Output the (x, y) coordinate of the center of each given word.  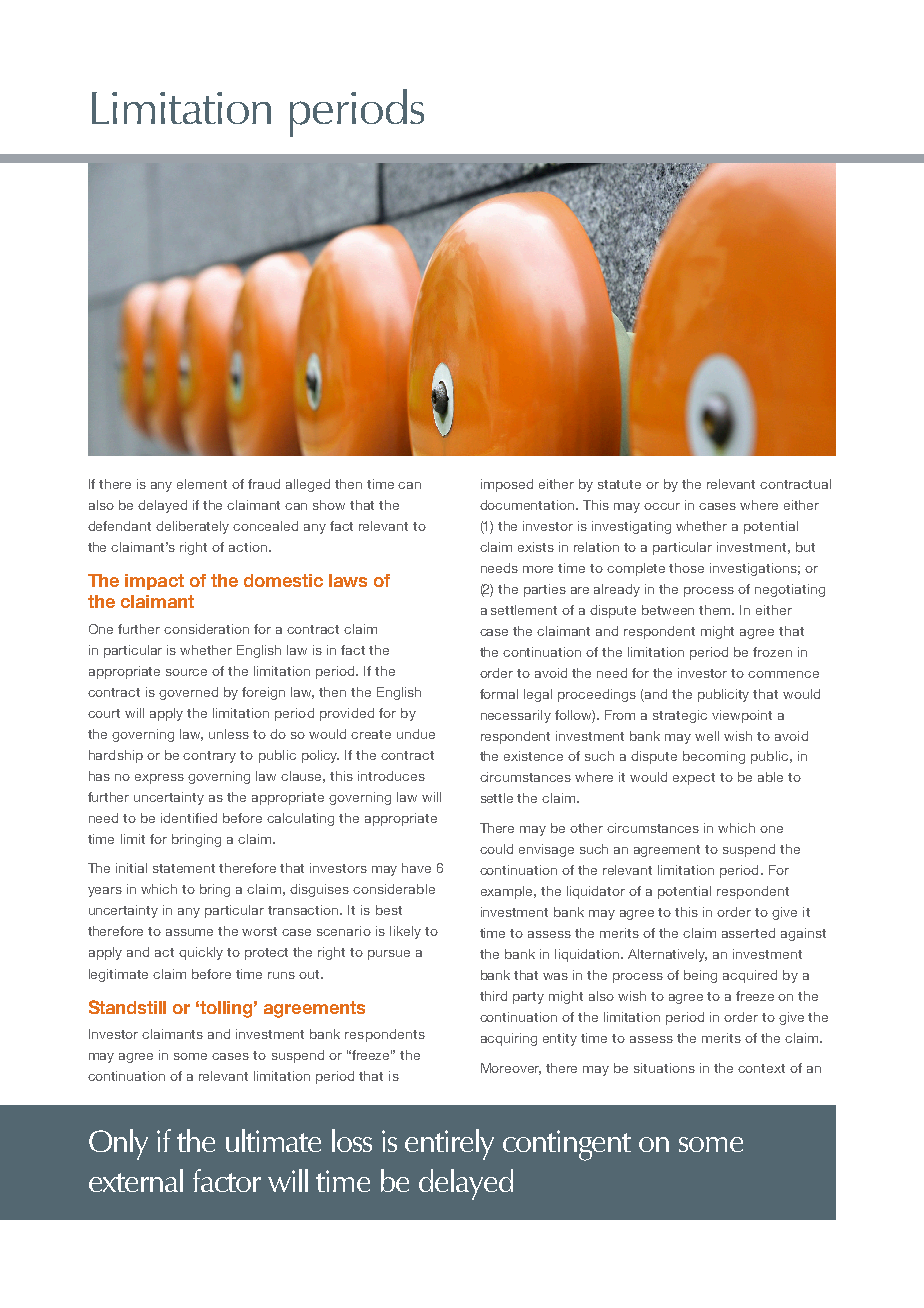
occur (662, 506)
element (202, 484)
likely (405, 932)
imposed (507, 485)
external (136, 1180)
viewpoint (742, 716)
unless (229, 734)
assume (189, 932)
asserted (748, 933)
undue (416, 734)
